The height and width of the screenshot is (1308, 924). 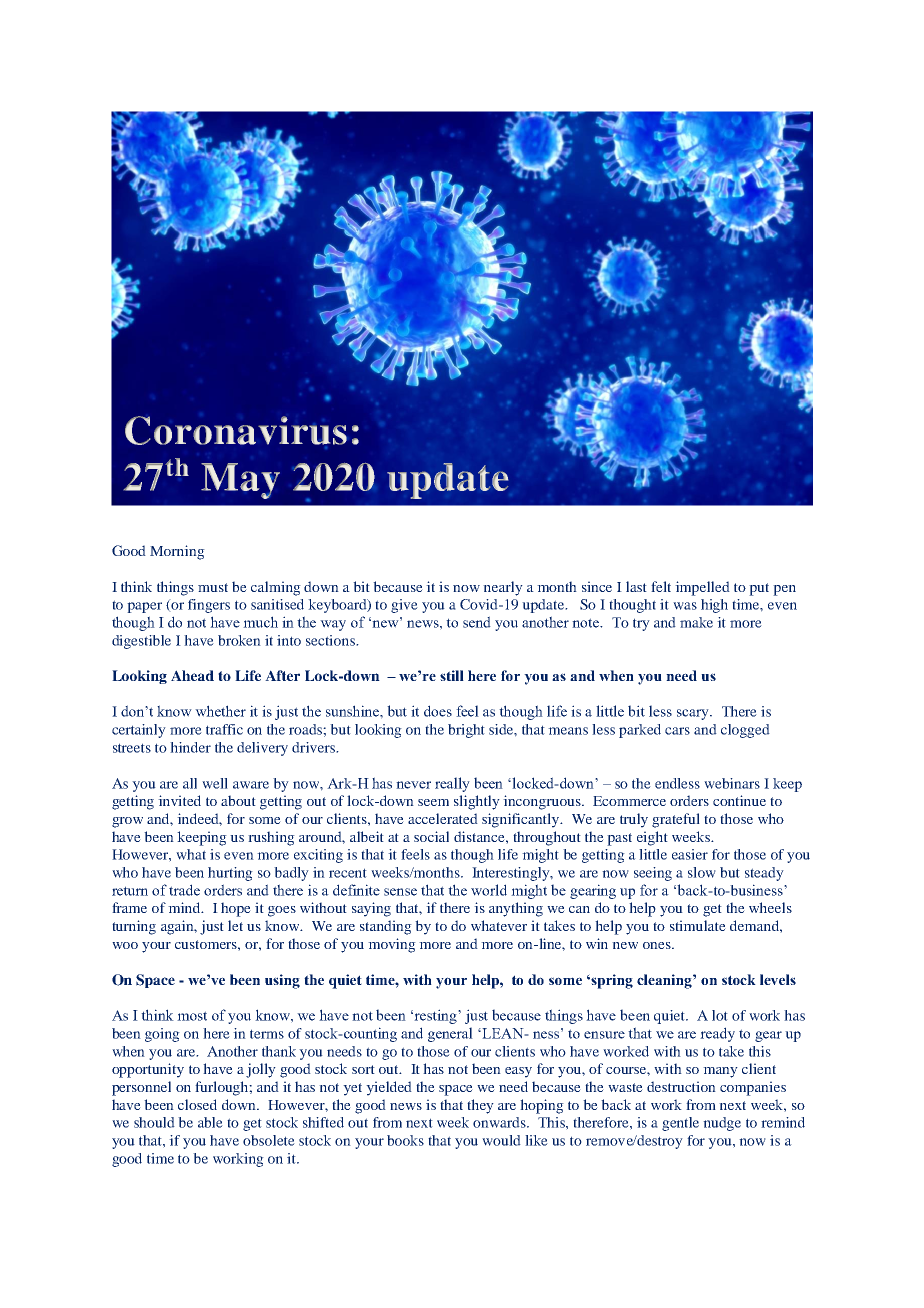 I want to click on able, so click(x=210, y=1122).
